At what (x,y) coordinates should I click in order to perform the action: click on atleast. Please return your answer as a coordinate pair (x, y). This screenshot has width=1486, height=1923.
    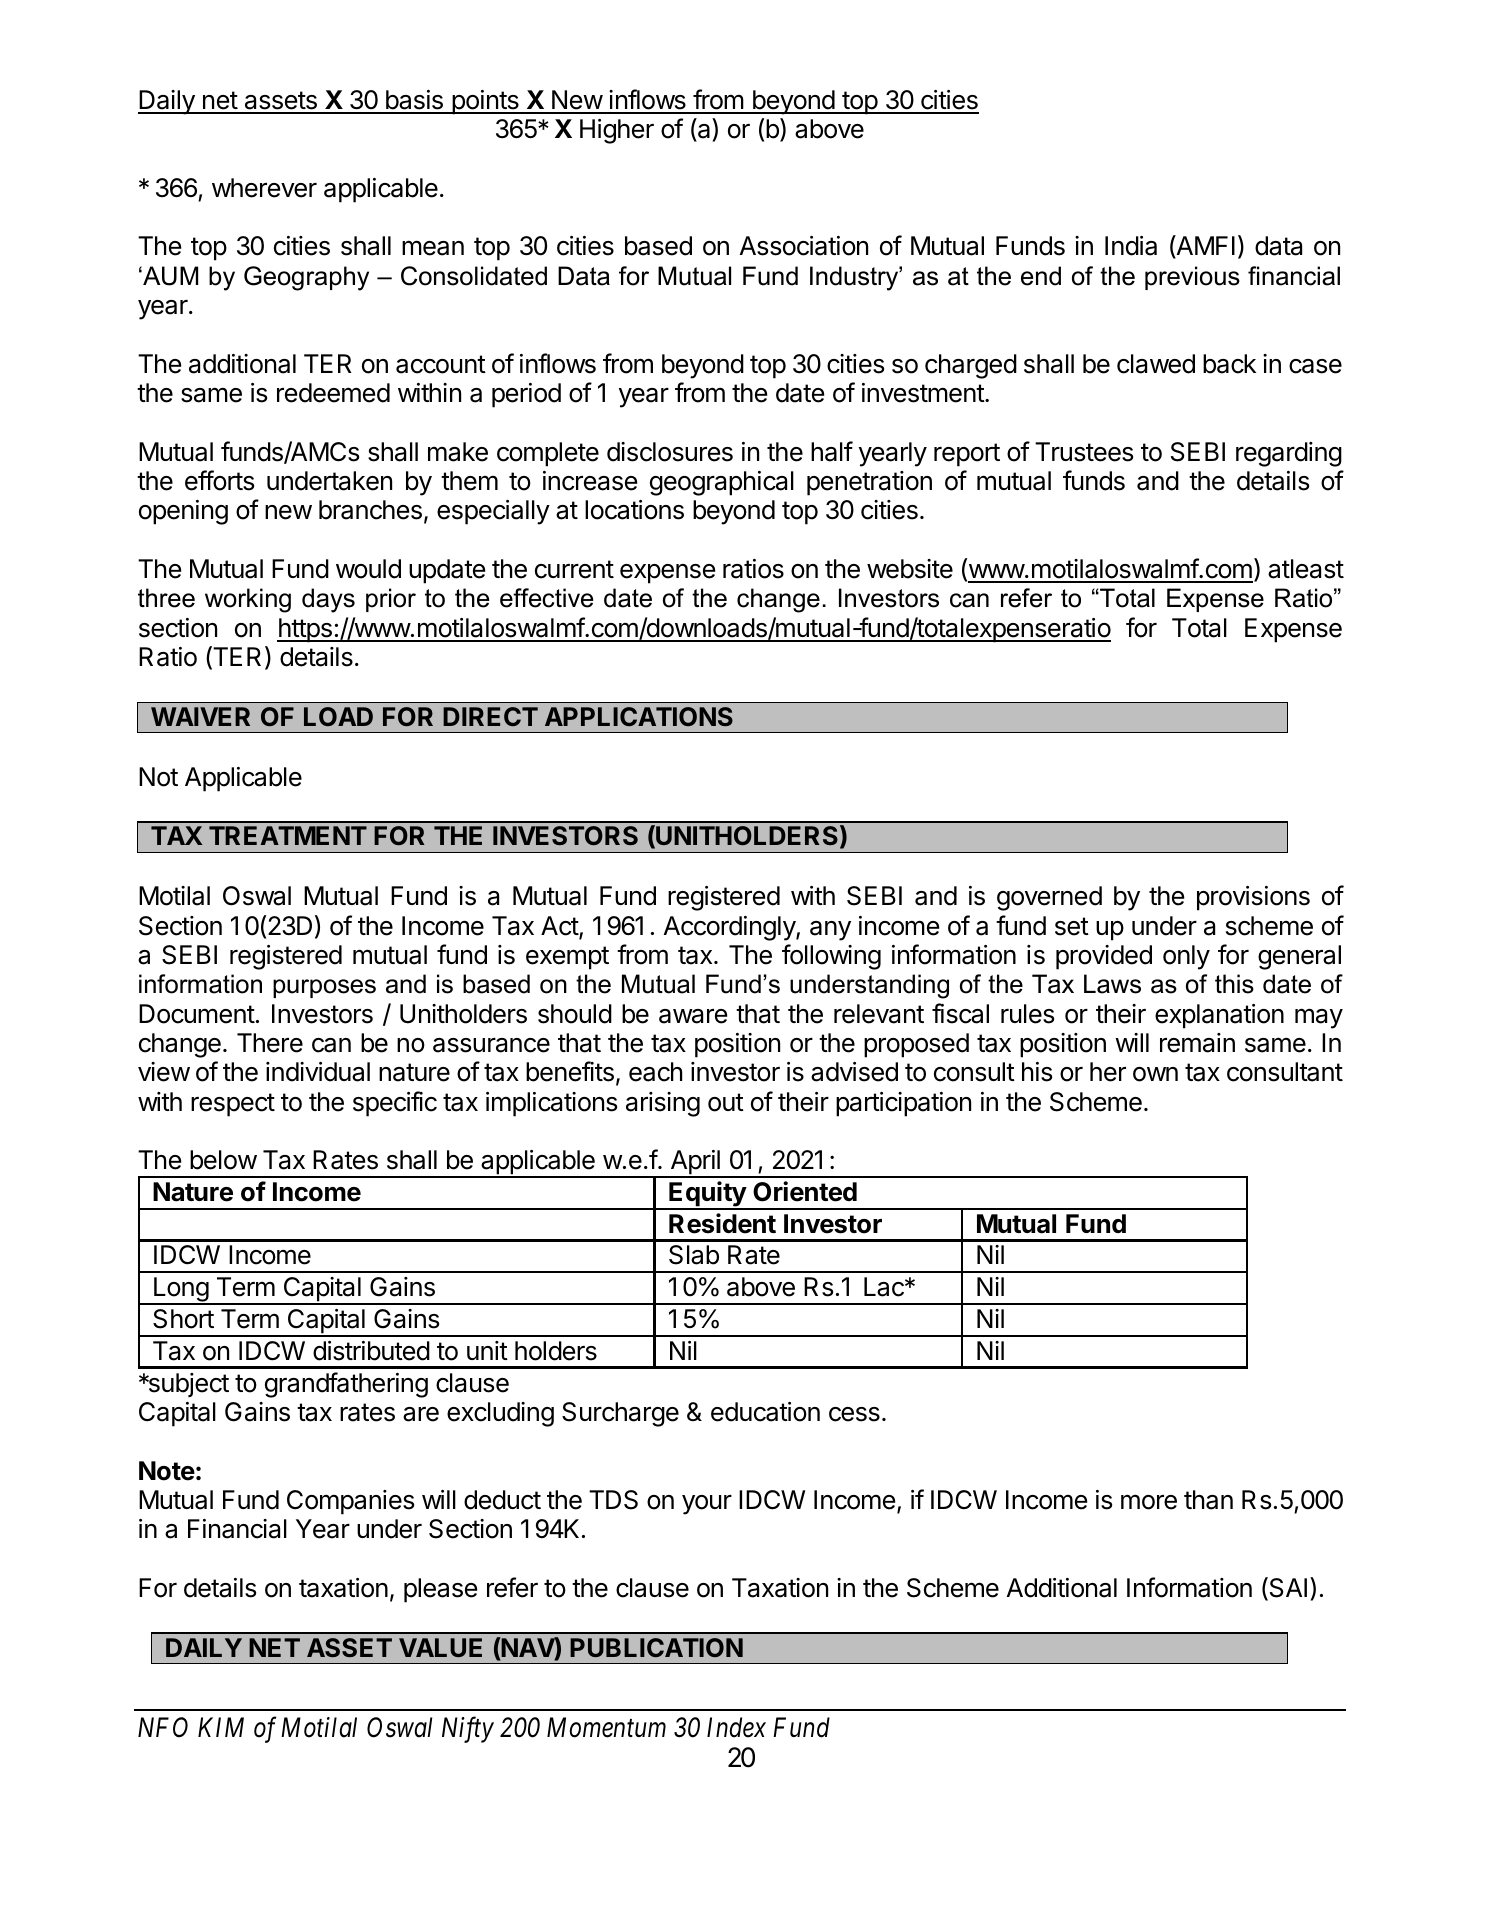
    Looking at the image, I should click on (1306, 569).
